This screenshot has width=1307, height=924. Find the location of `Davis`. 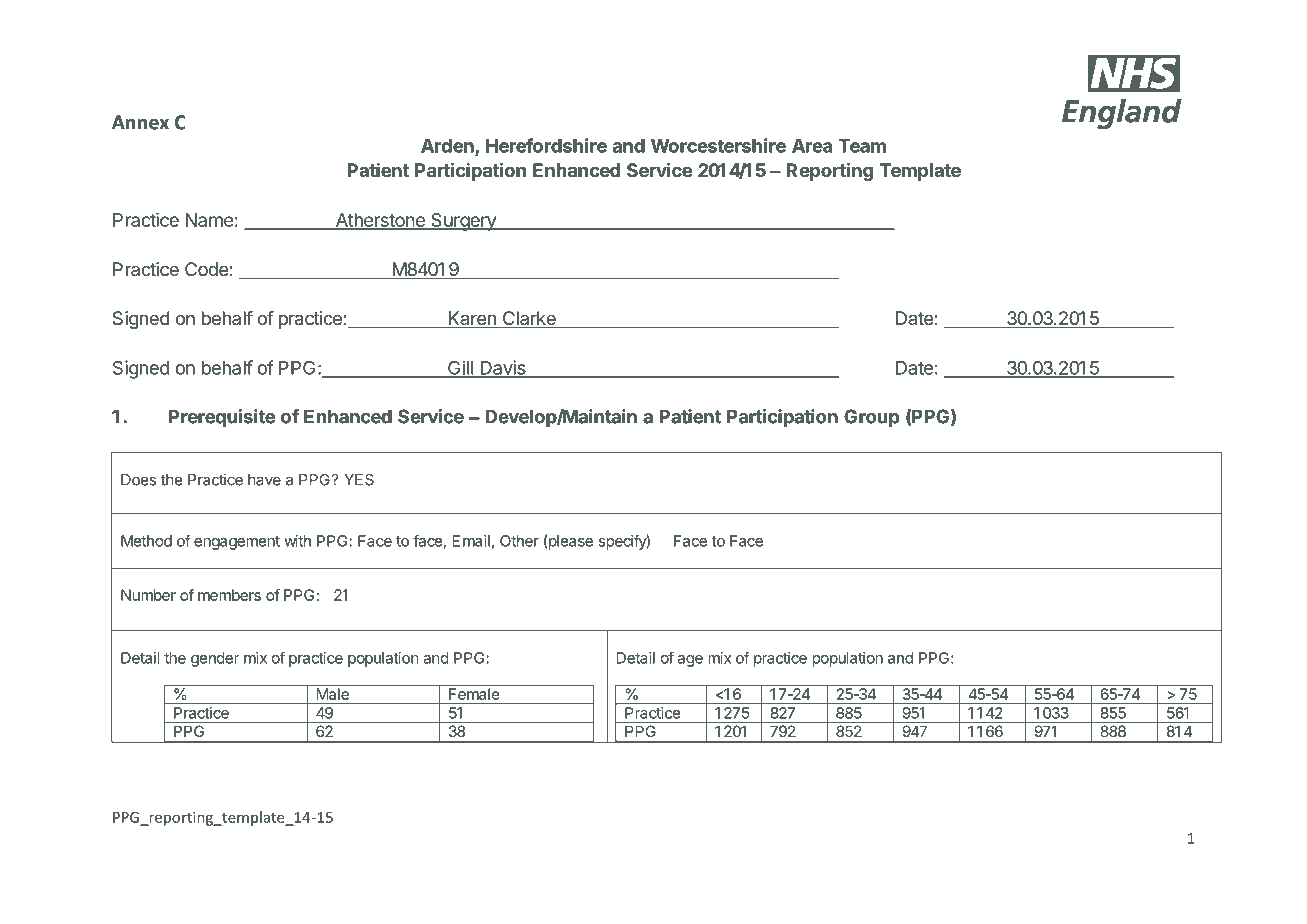

Davis is located at coordinates (503, 368).
